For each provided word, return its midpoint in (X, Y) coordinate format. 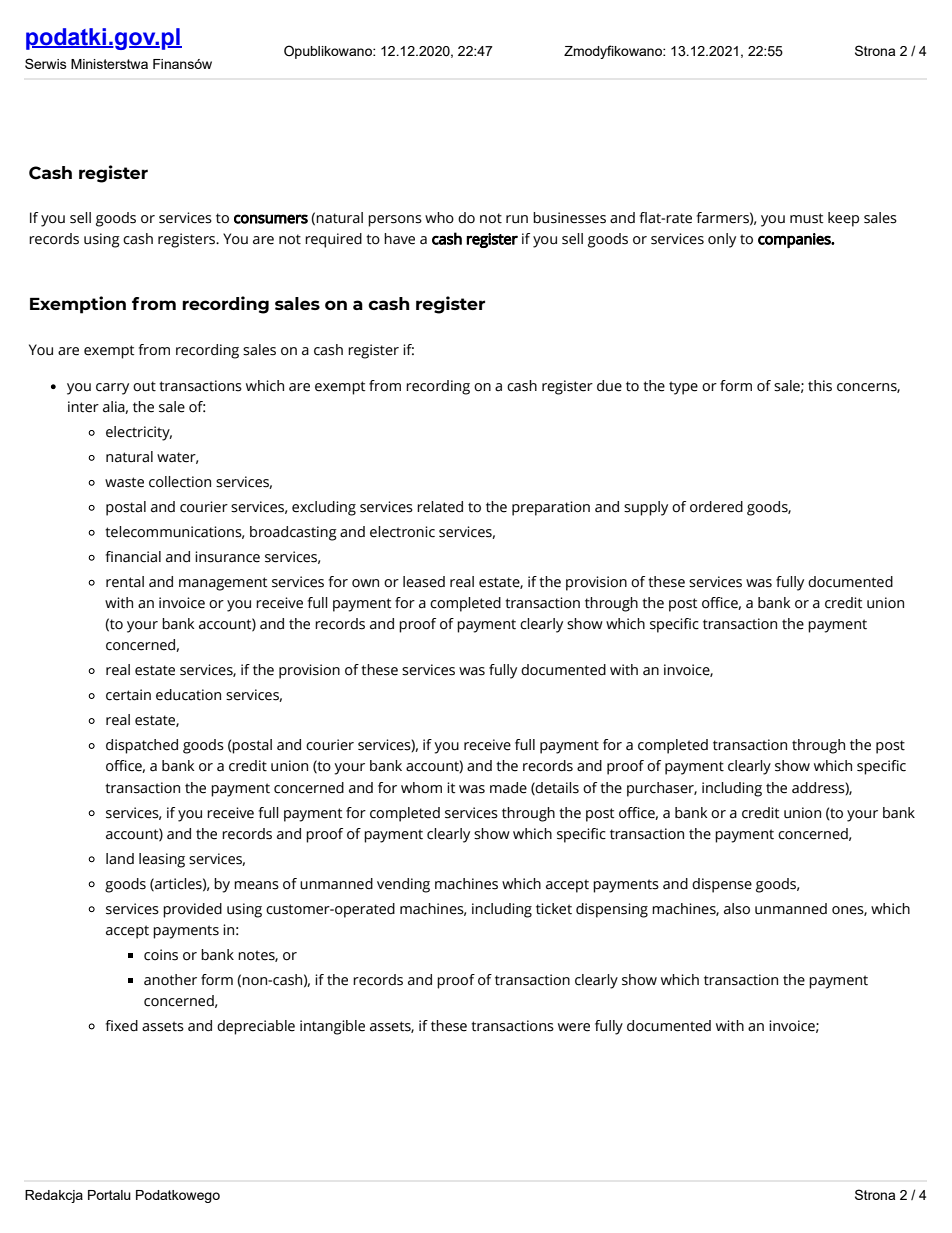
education (188, 695)
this (820, 386)
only (722, 240)
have (399, 239)
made (508, 788)
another (170, 980)
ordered (716, 507)
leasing (162, 860)
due (609, 386)
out (144, 386)
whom (421, 788)
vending (403, 885)
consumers (271, 219)
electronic (402, 532)
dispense (722, 885)
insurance (227, 557)
